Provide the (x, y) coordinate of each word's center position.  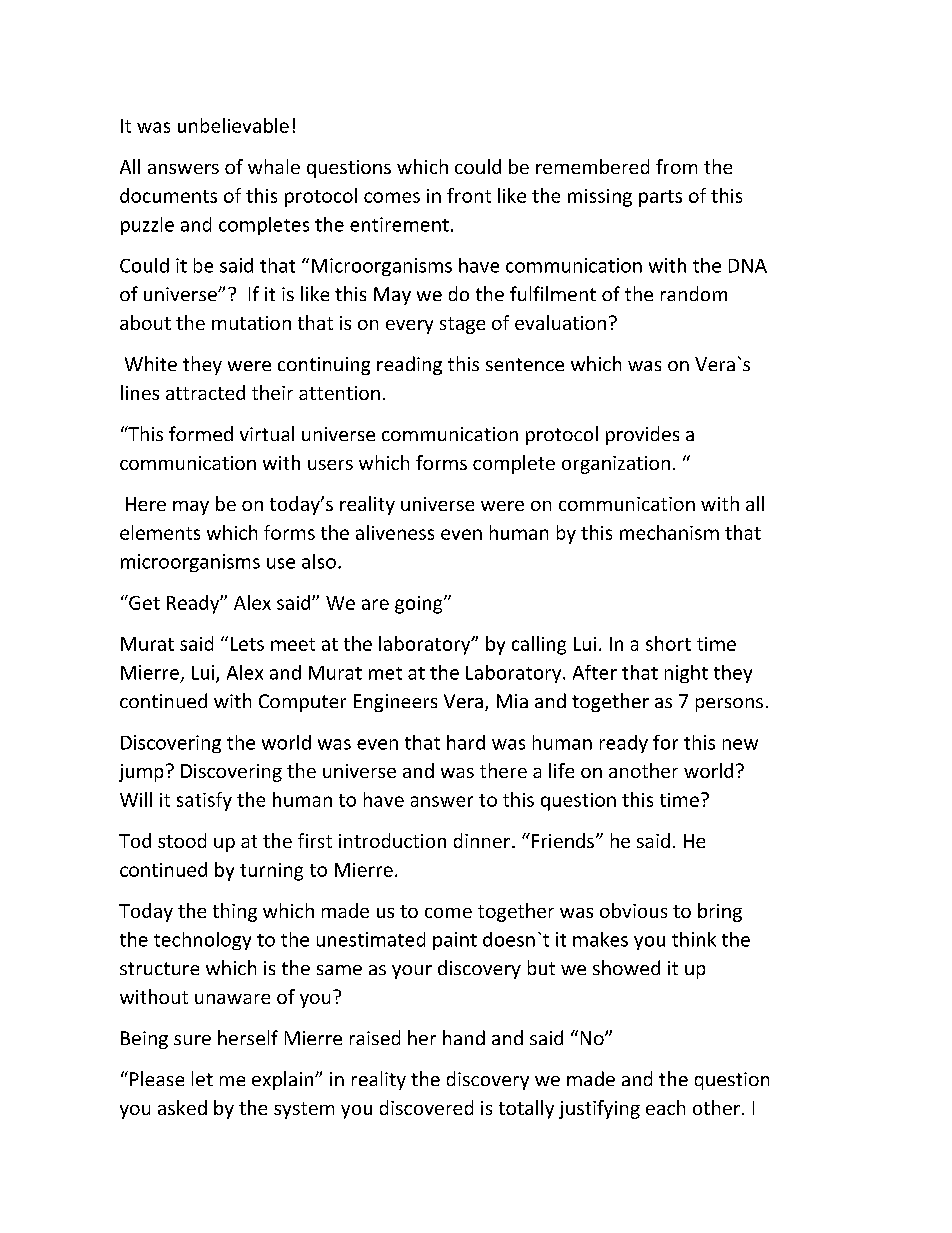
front (469, 195)
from (676, 166)
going (420, 605)
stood (182, 840)
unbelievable (233, 125)
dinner (482, 840)
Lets (247, 644)
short (668, 643)
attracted (205, 392)
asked (182, 1107)
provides (642, 435)
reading (409, 365)
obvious (633, 910)
